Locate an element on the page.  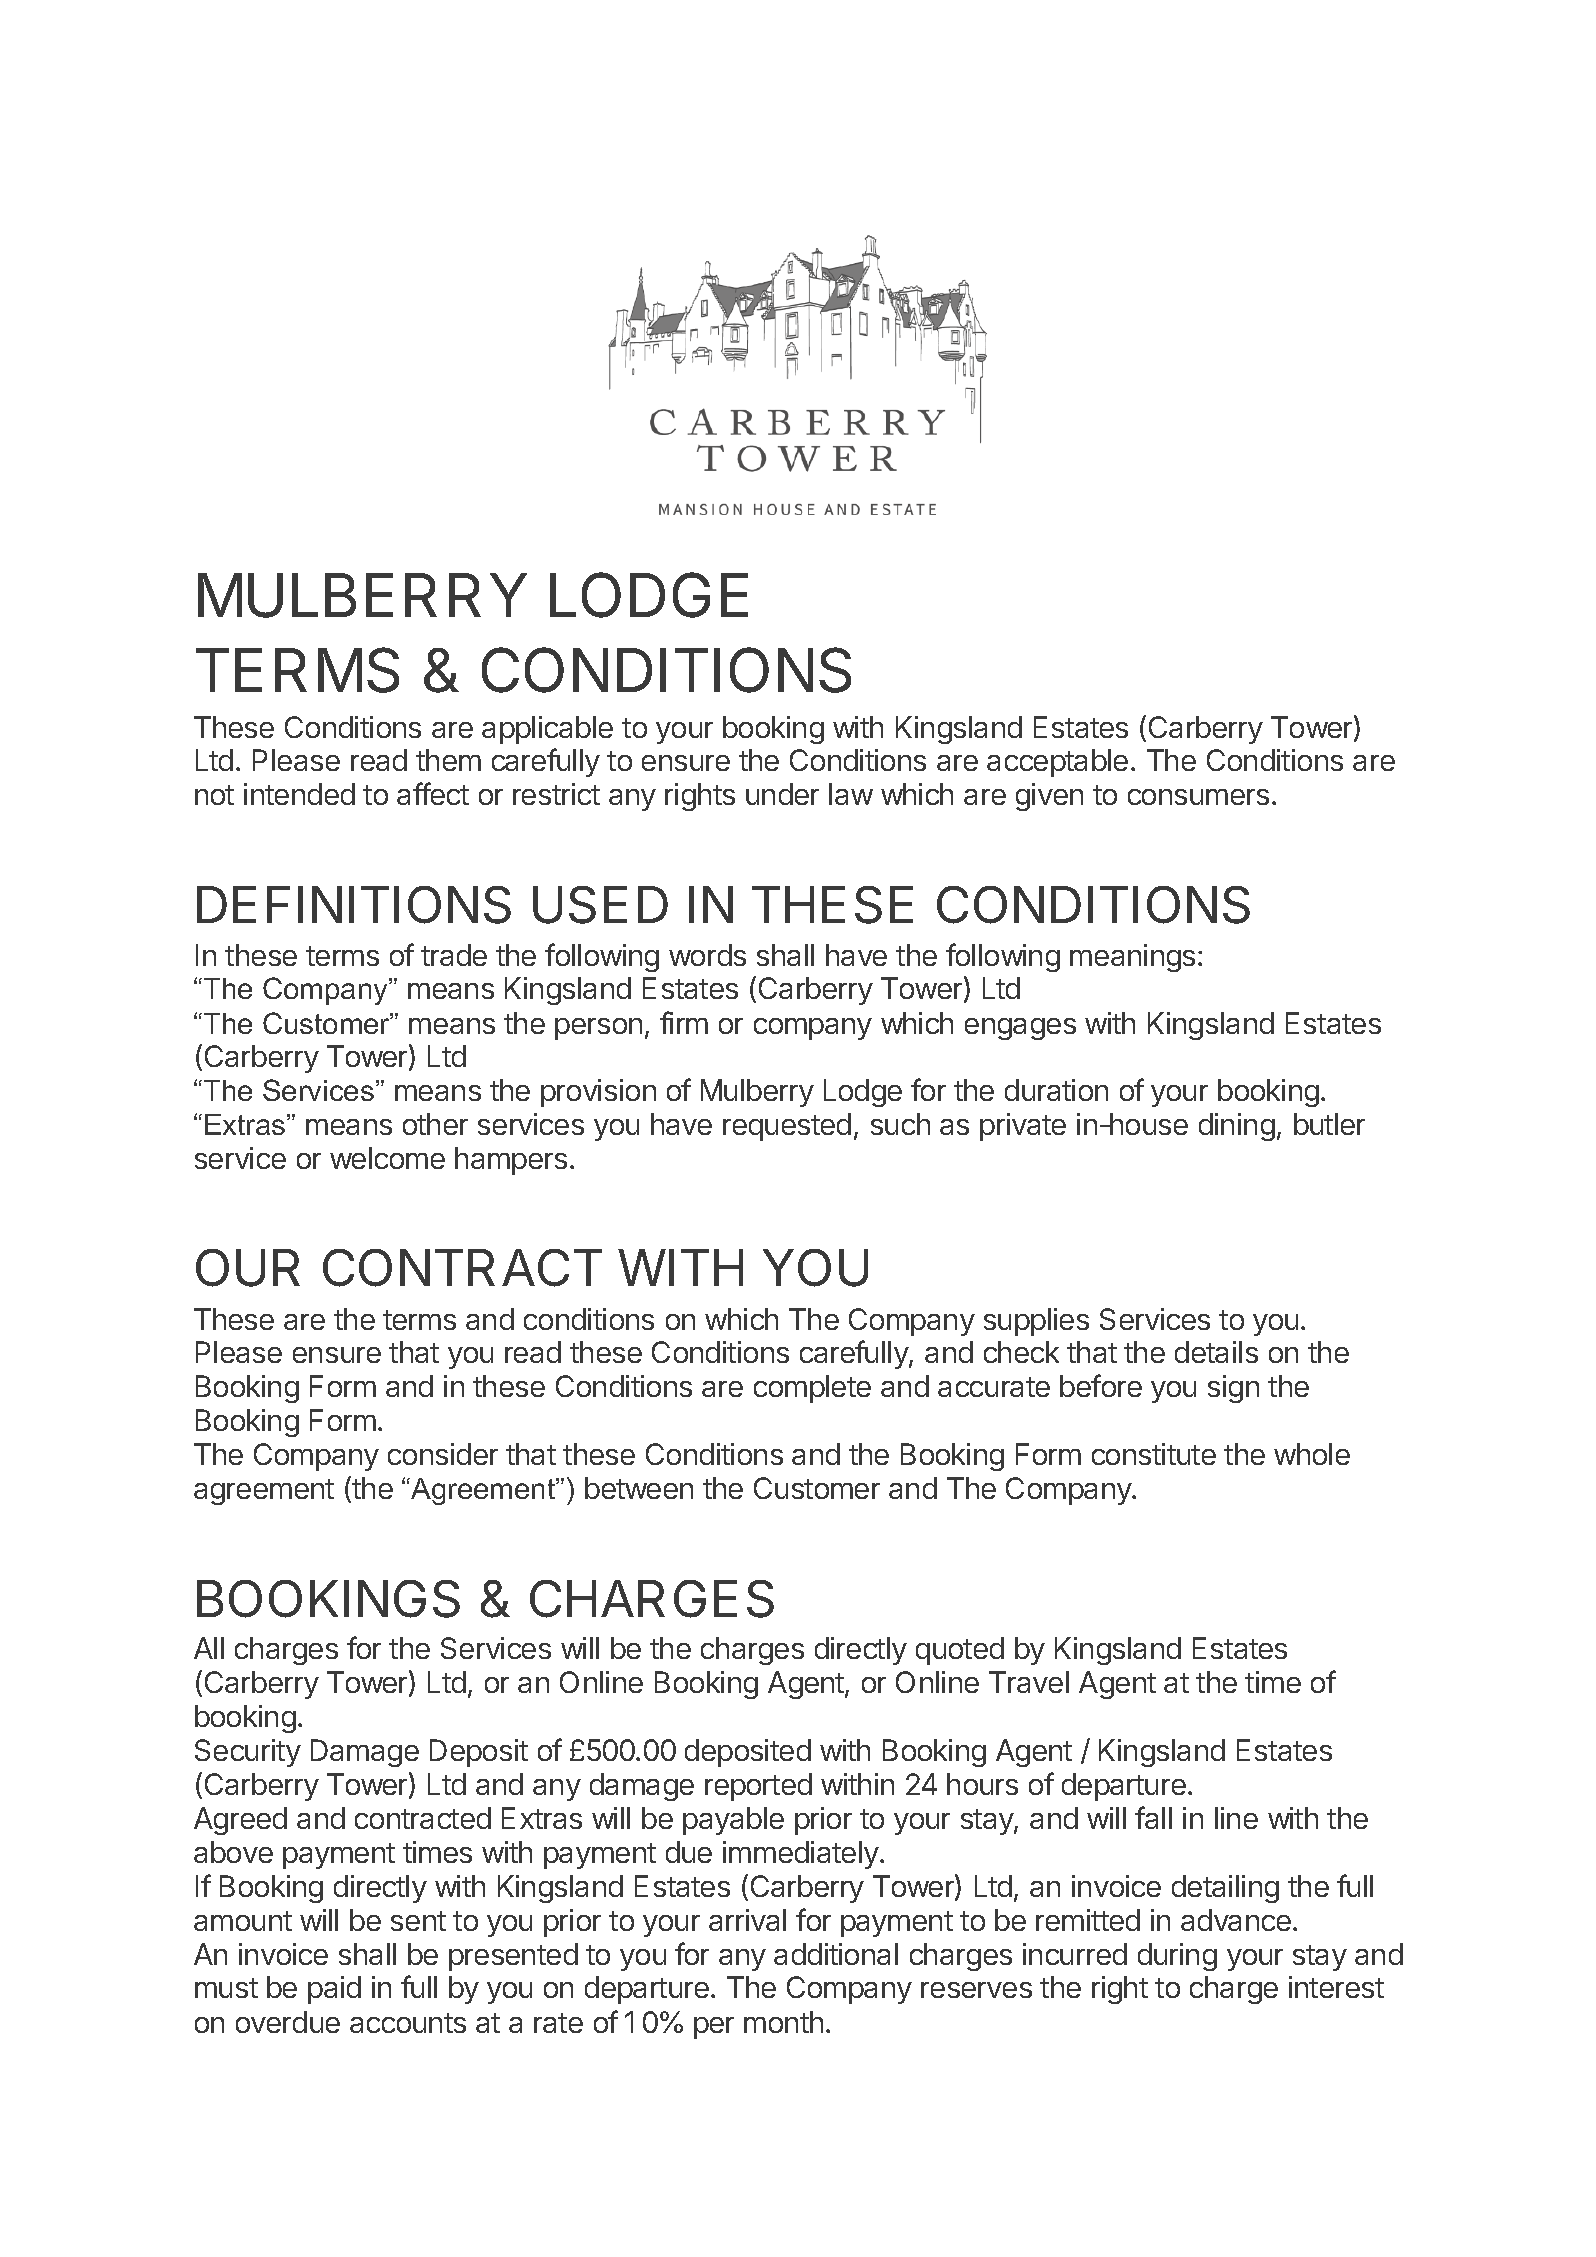
under is located at coordinates (782, 794).
